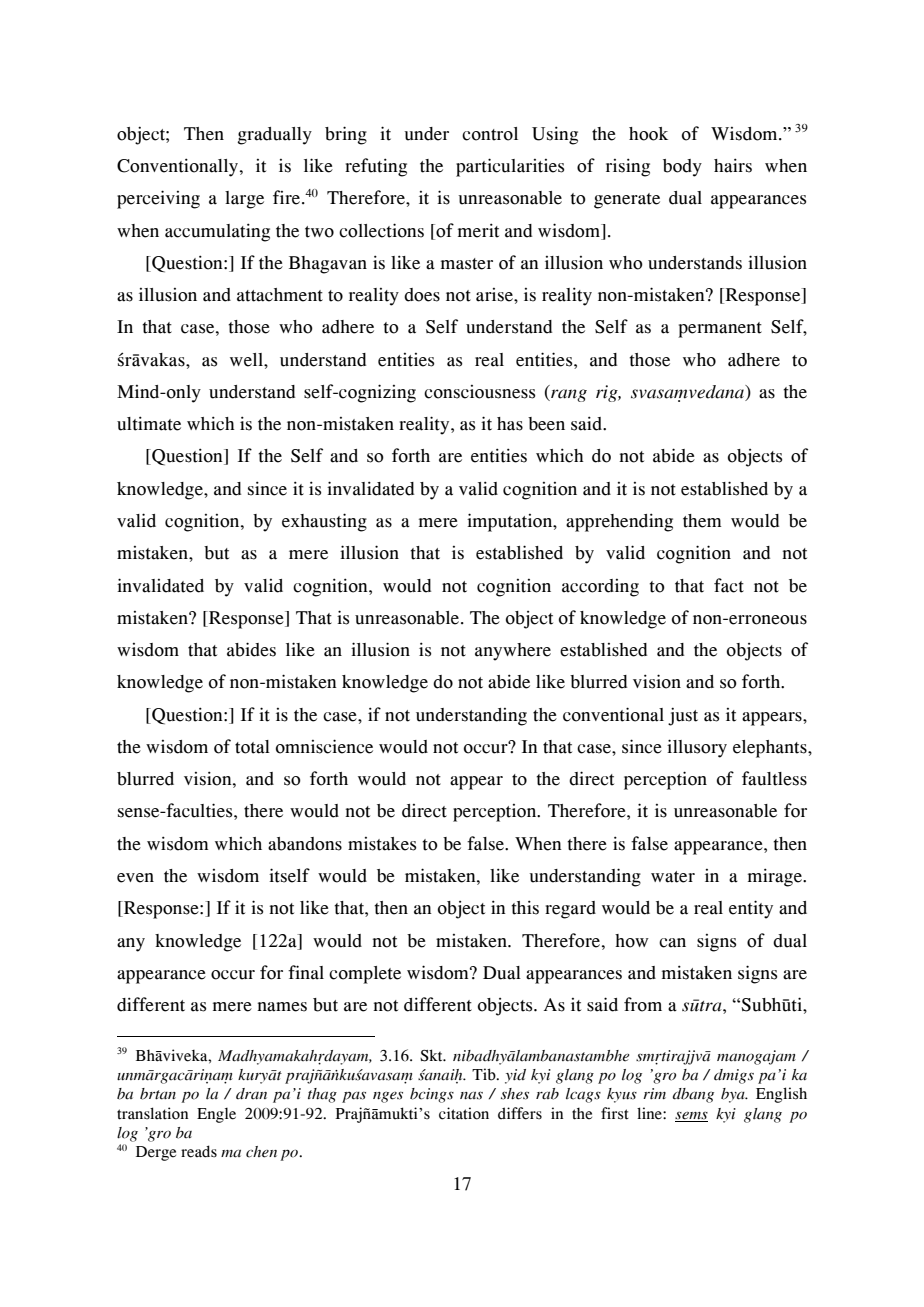  I want to click on even, so click(135, 878).
